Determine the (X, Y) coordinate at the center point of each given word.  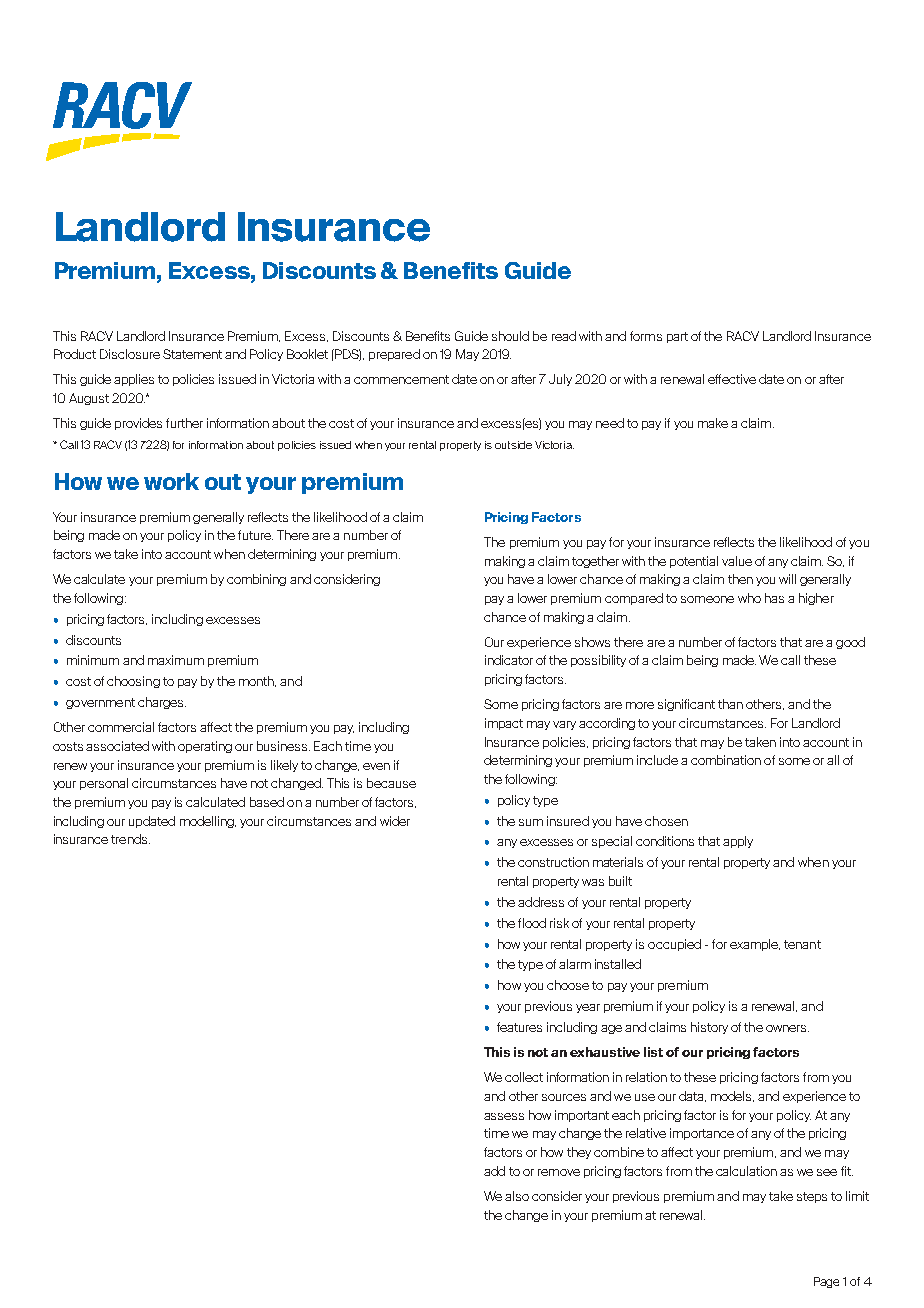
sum (531, 822)
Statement (192, 354)
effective (732, 379)
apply (738, 842)
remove (559, 1172)
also (517, 1196)
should (510, 336)
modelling (208, 822)
